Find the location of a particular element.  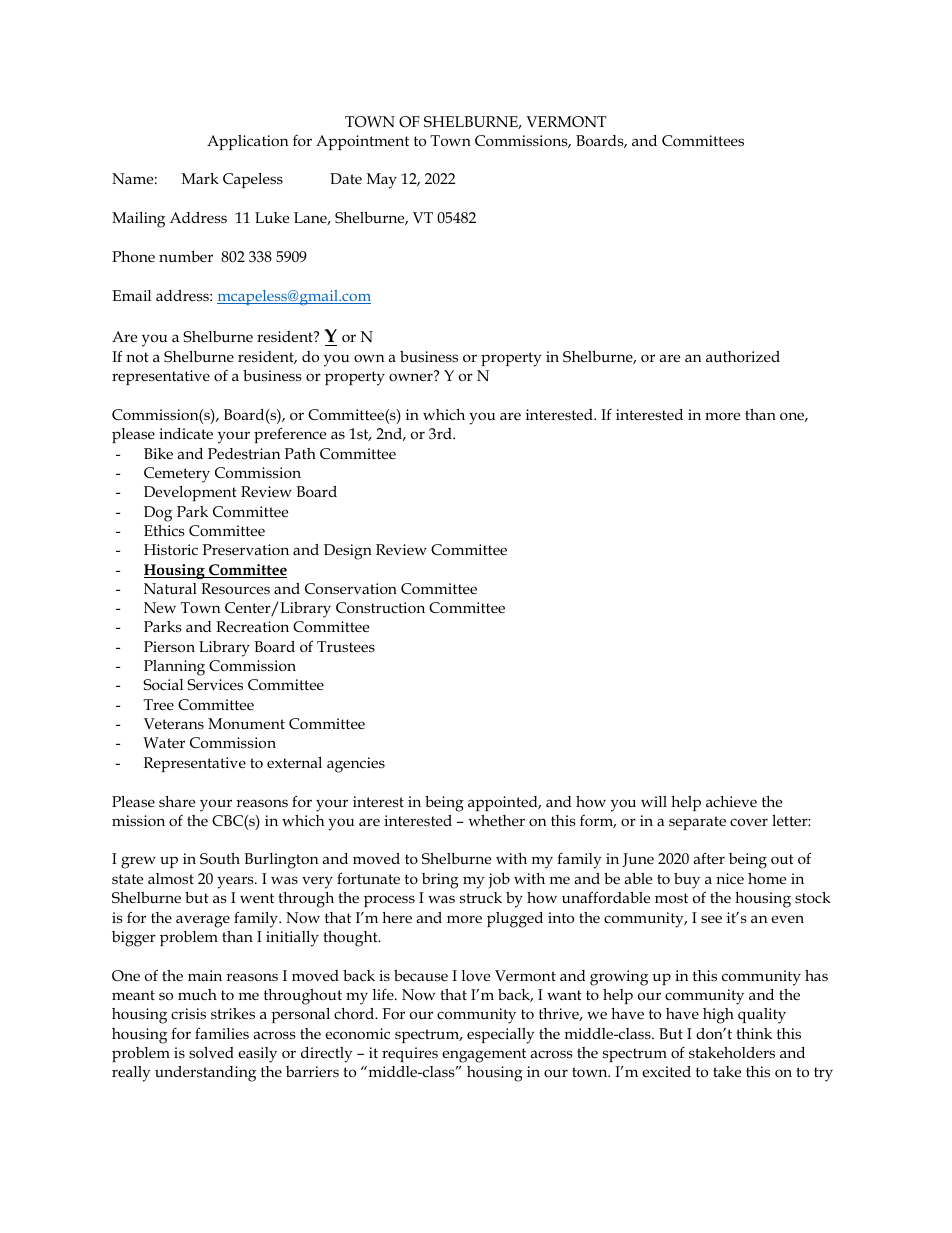

solved is located at coordinates (211, 1052).
